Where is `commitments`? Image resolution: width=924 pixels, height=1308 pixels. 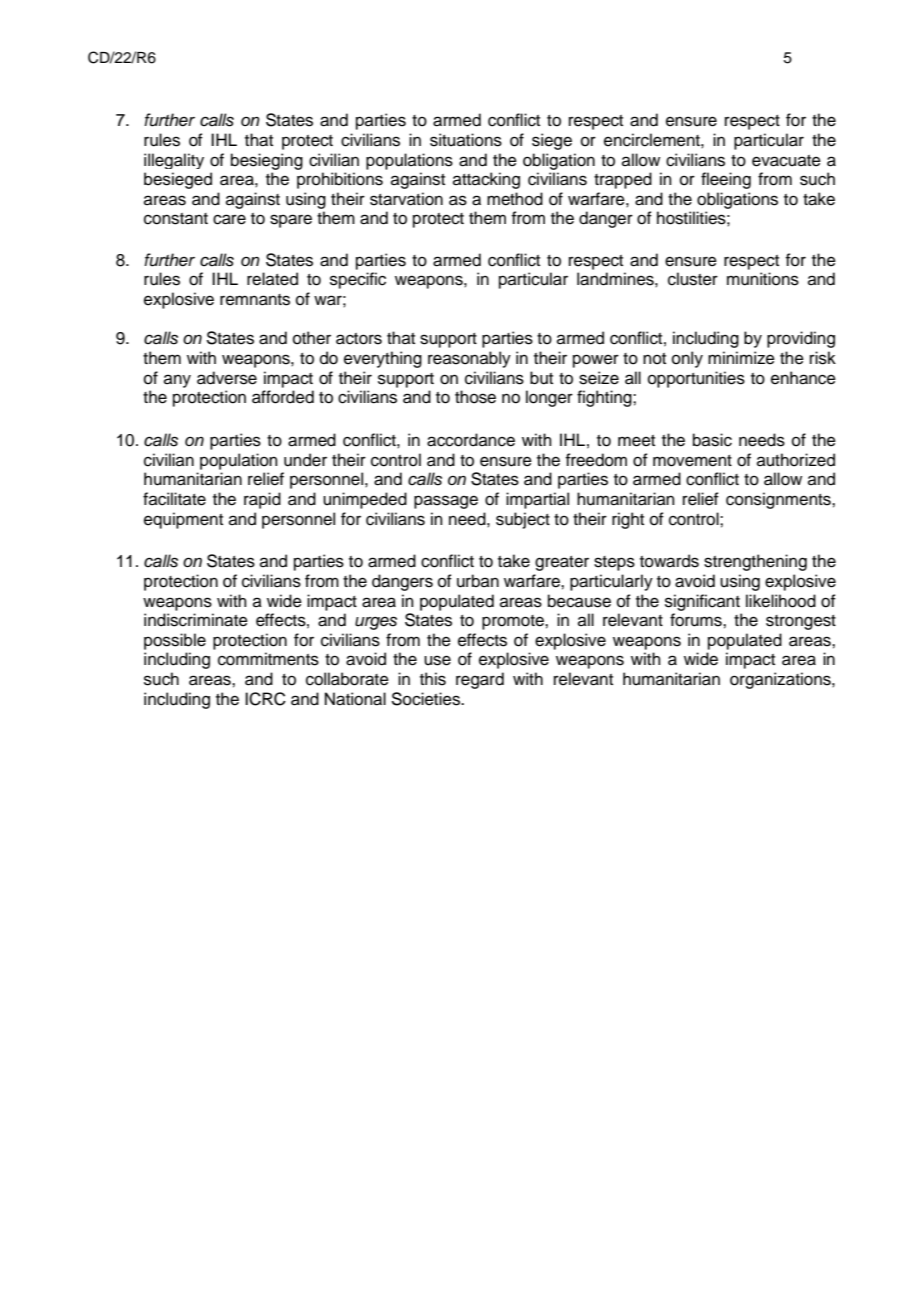
commitments is located at coordinates (268, 659).
